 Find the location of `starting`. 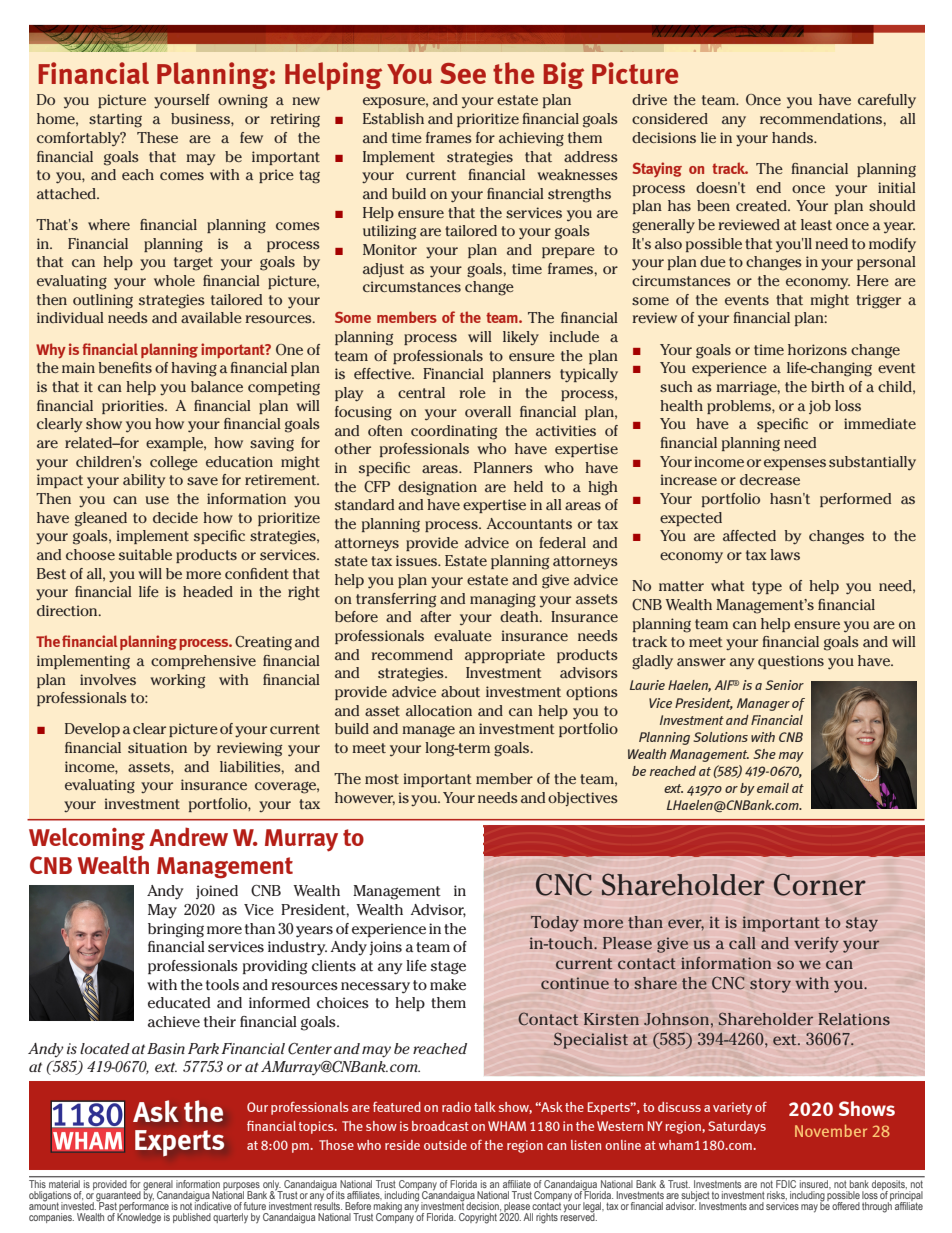

starting is located at coordinates (115, 120).
